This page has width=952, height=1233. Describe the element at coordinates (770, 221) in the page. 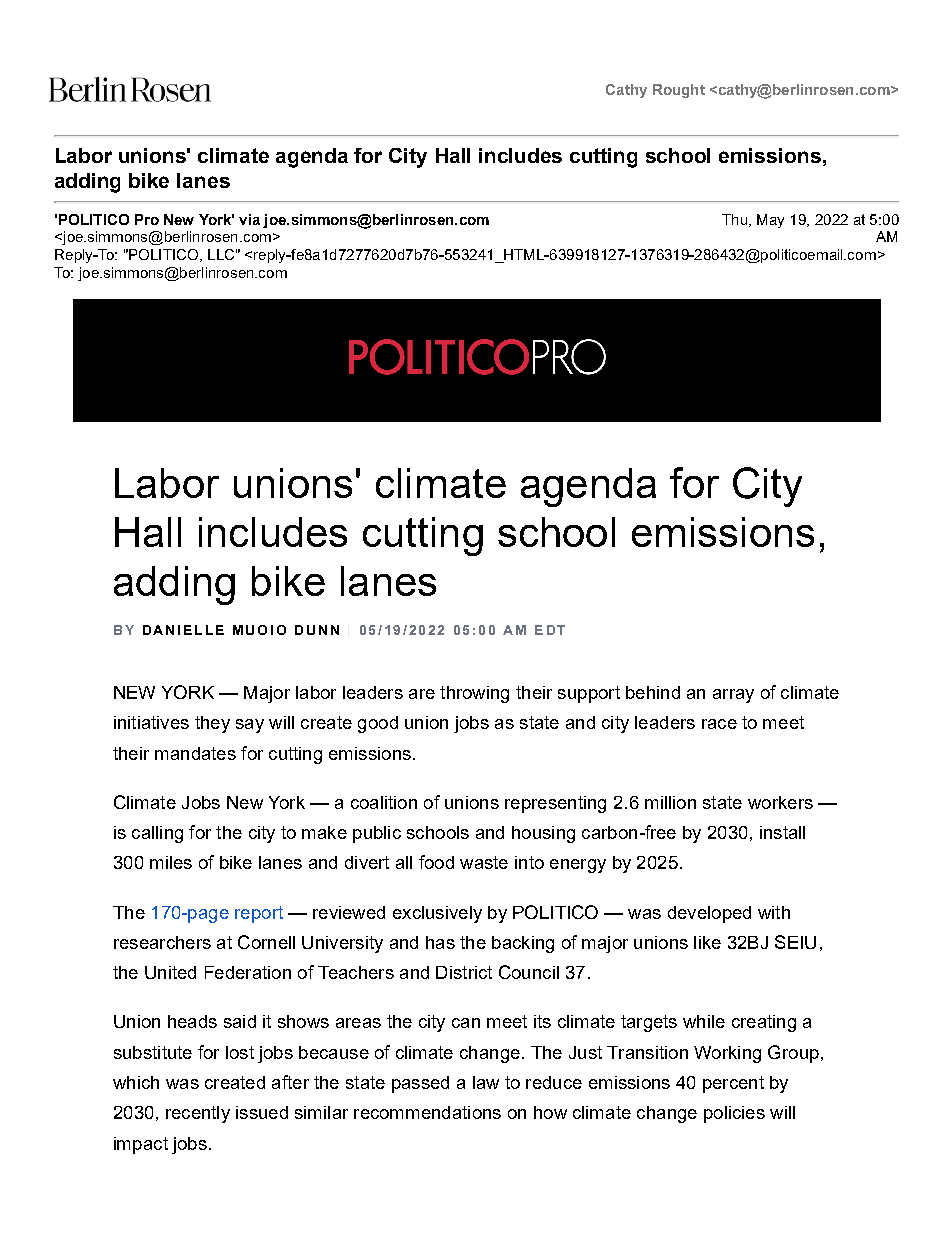

I see `May` at that location.
